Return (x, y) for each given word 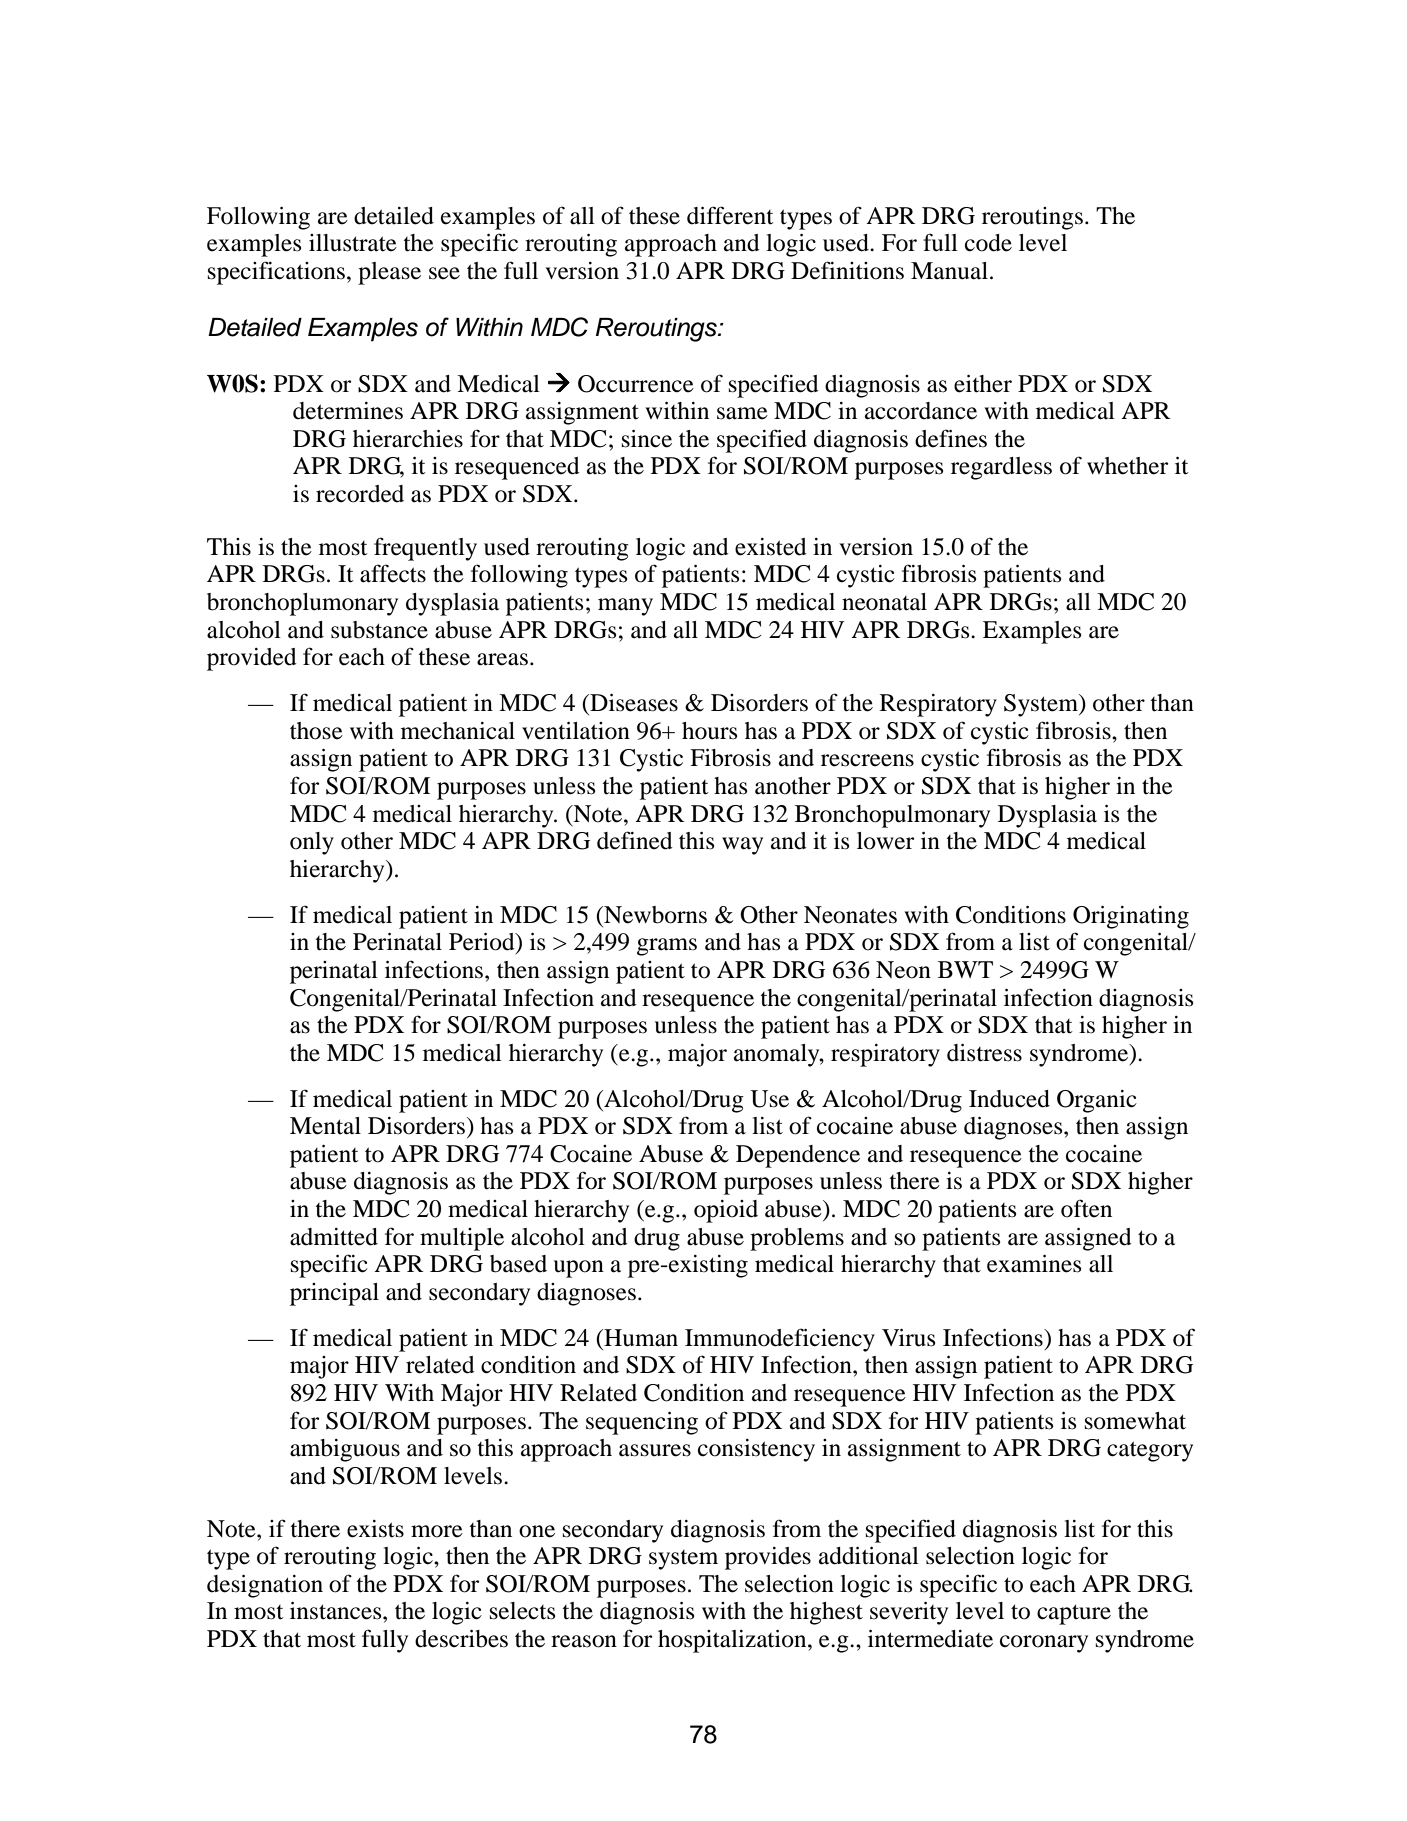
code (988, 243)
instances (337, 1611)
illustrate (353, 243)
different (730, 215)
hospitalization (733, 1641)
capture (1074, 1614)
